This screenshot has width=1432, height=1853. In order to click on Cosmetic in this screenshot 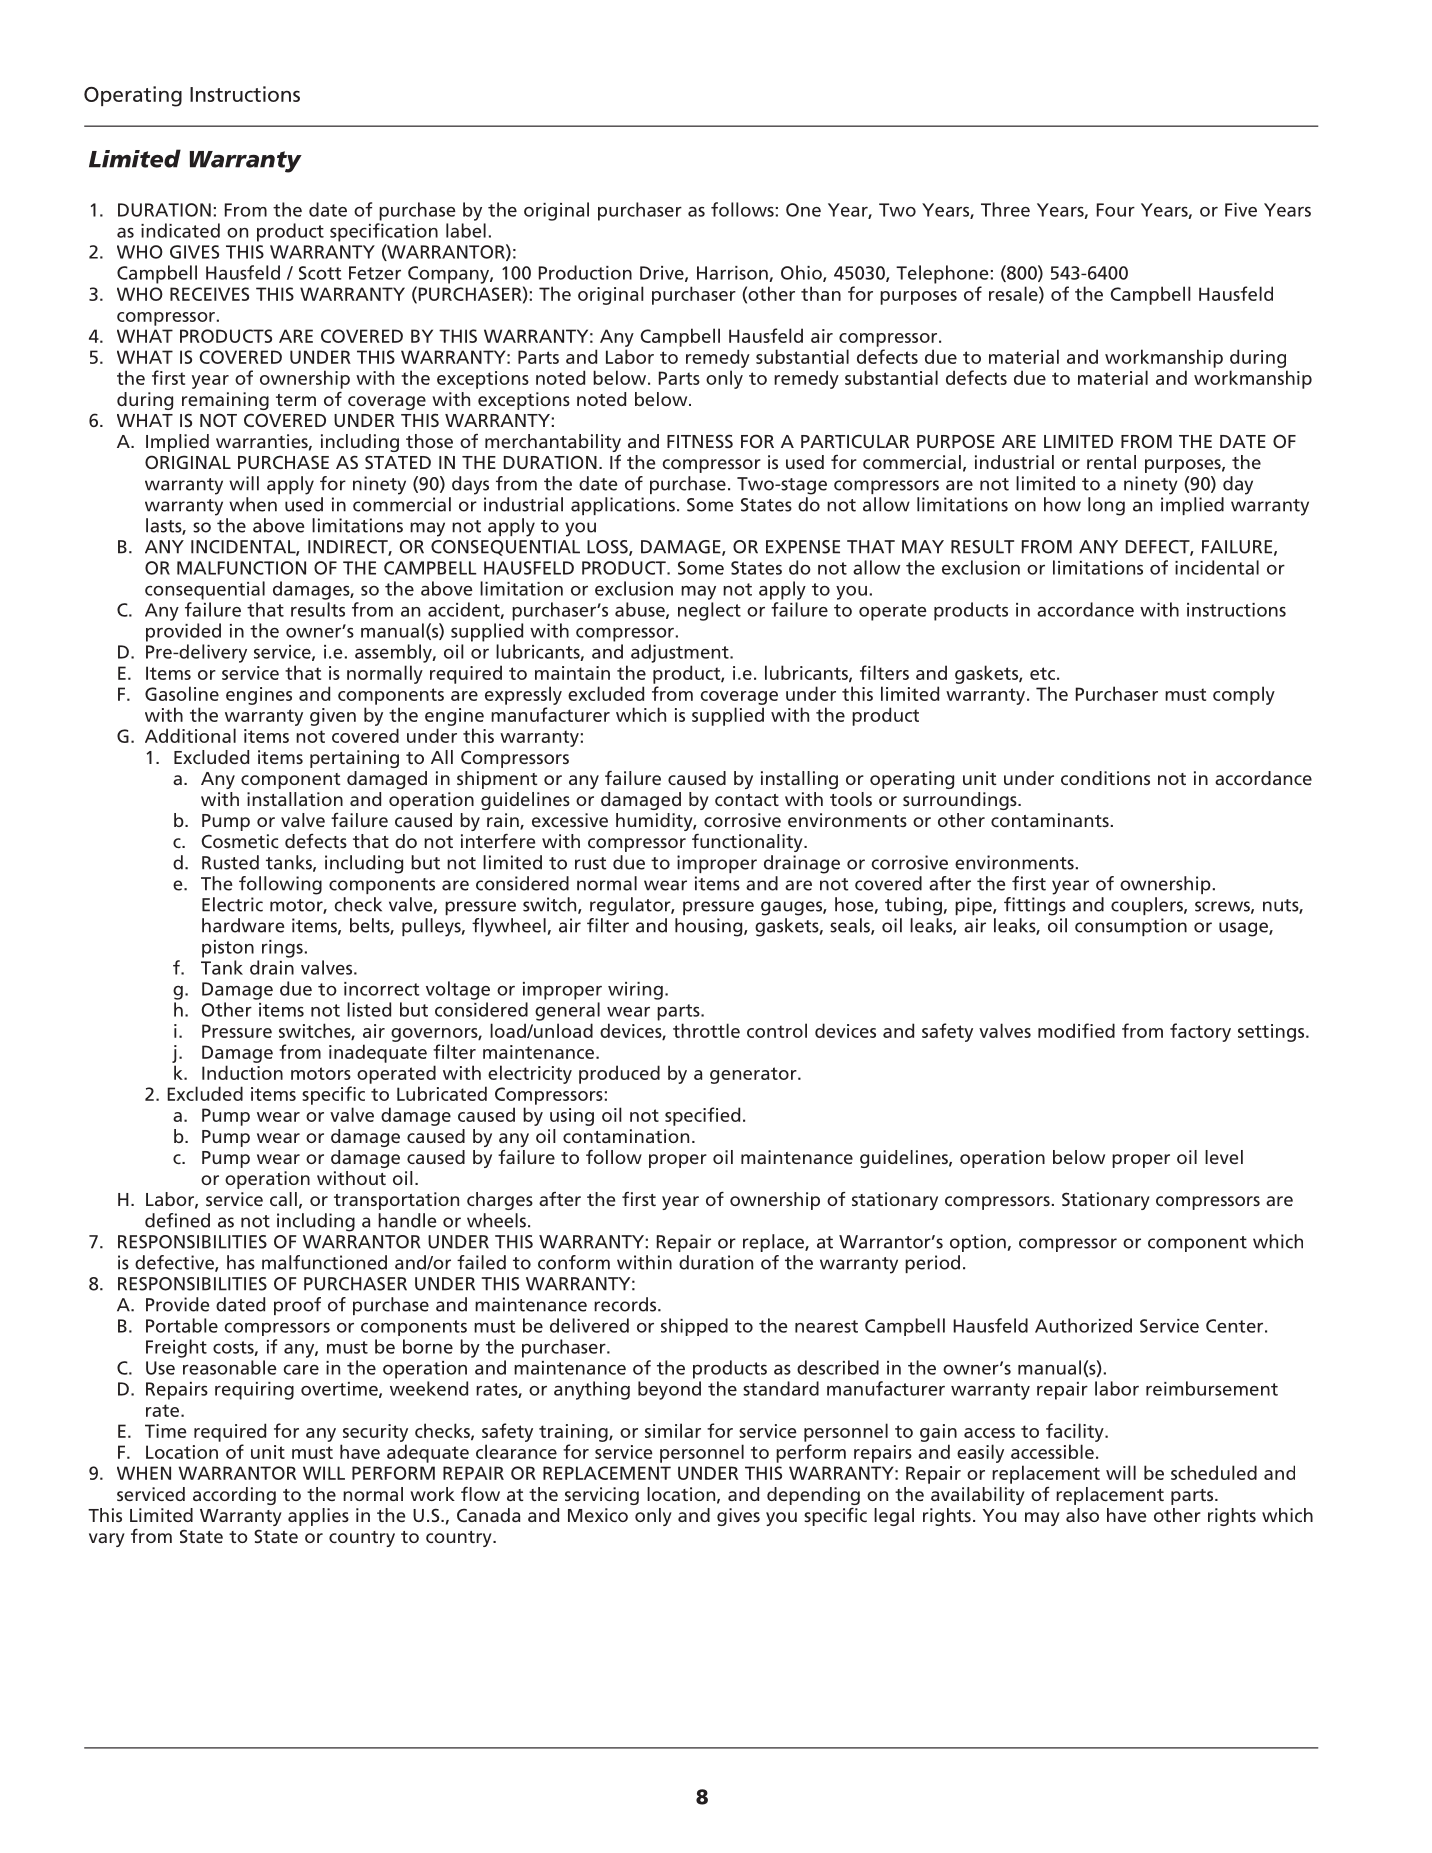, I will do `click(239, 841)`.
